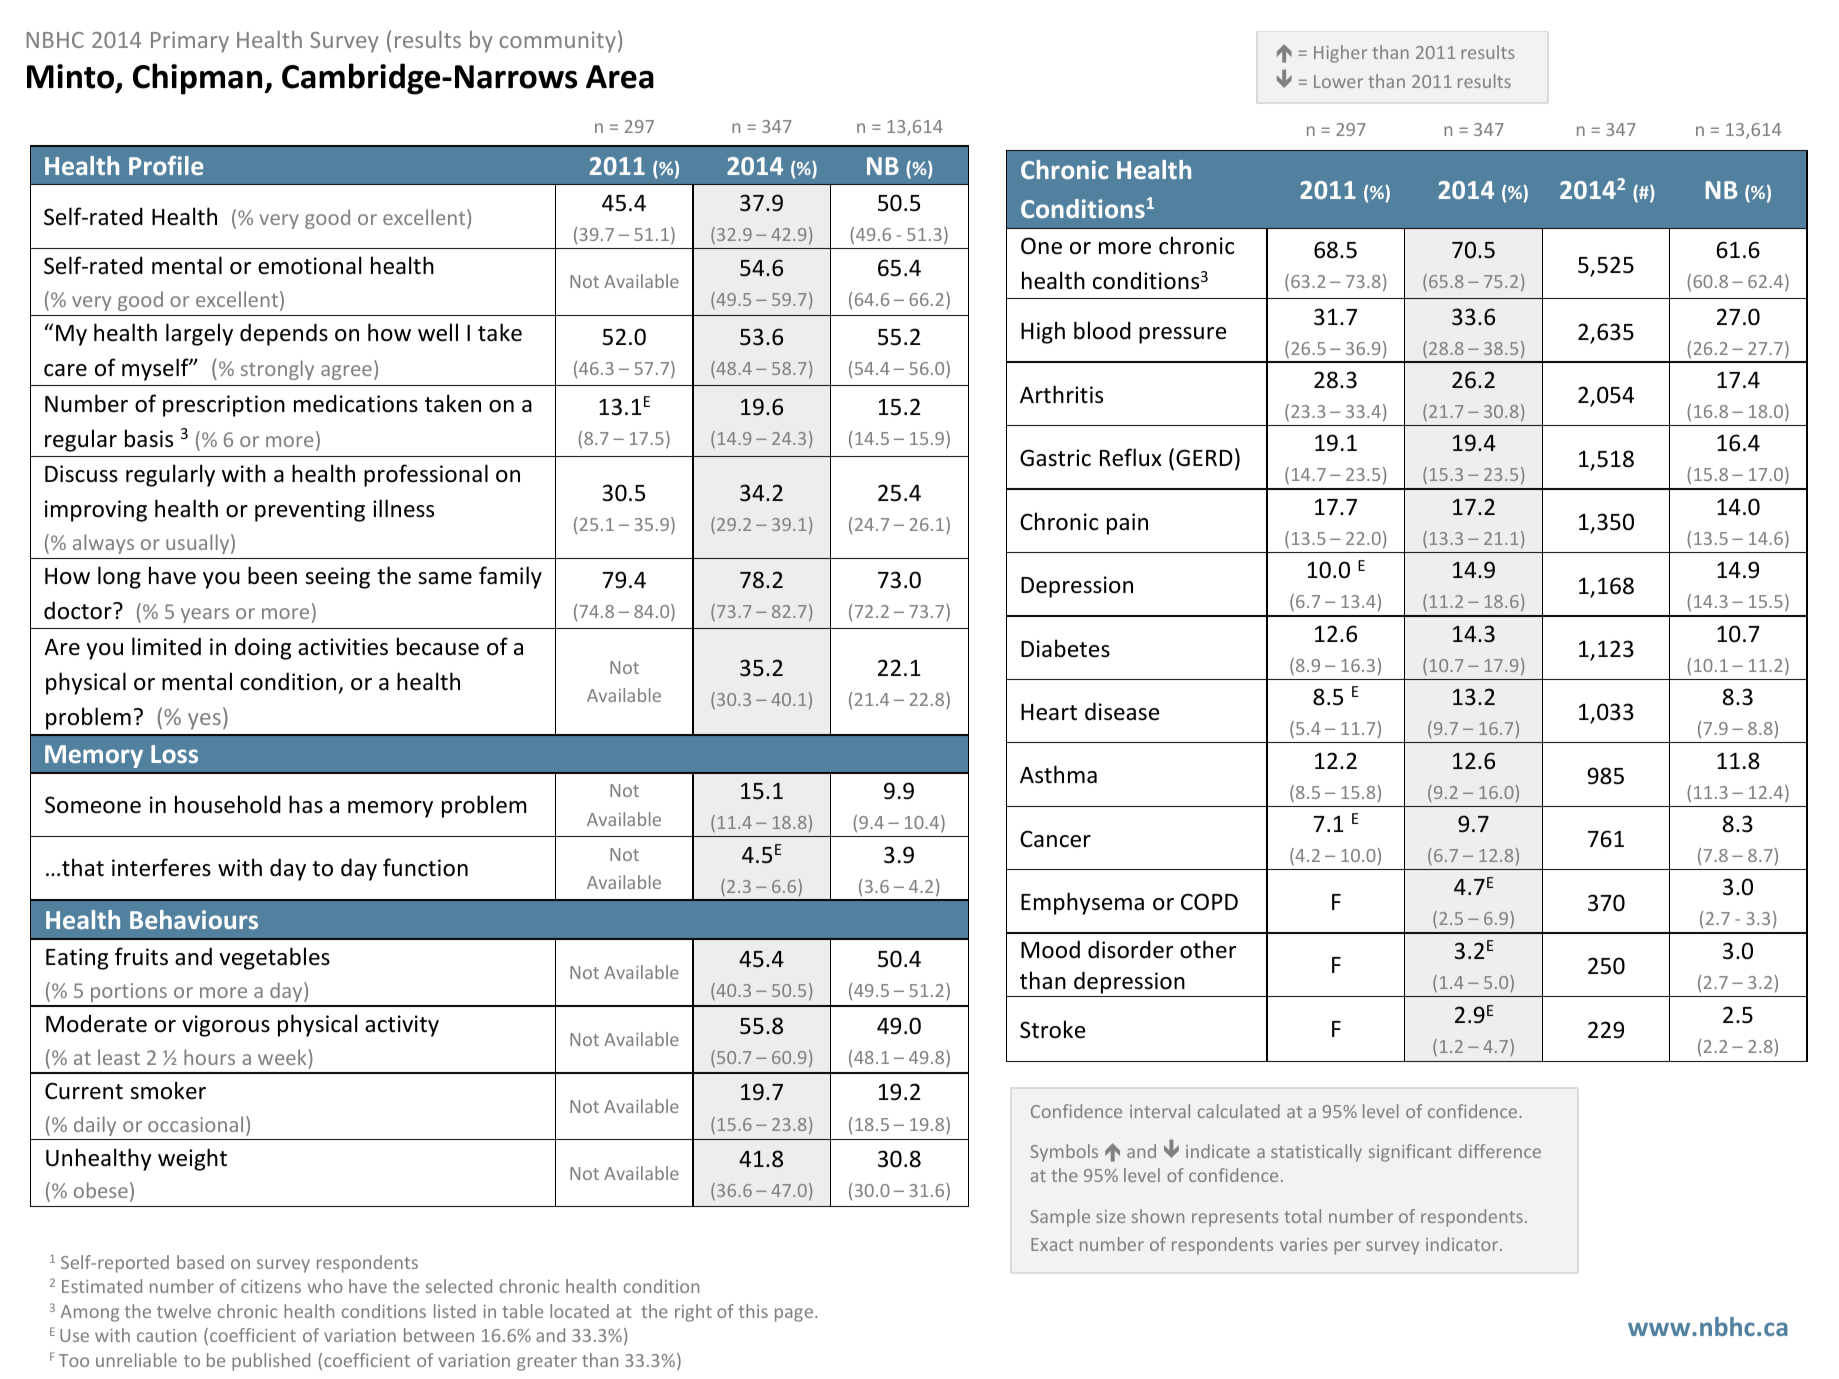  I want to click on page, so click(794, 1315).
